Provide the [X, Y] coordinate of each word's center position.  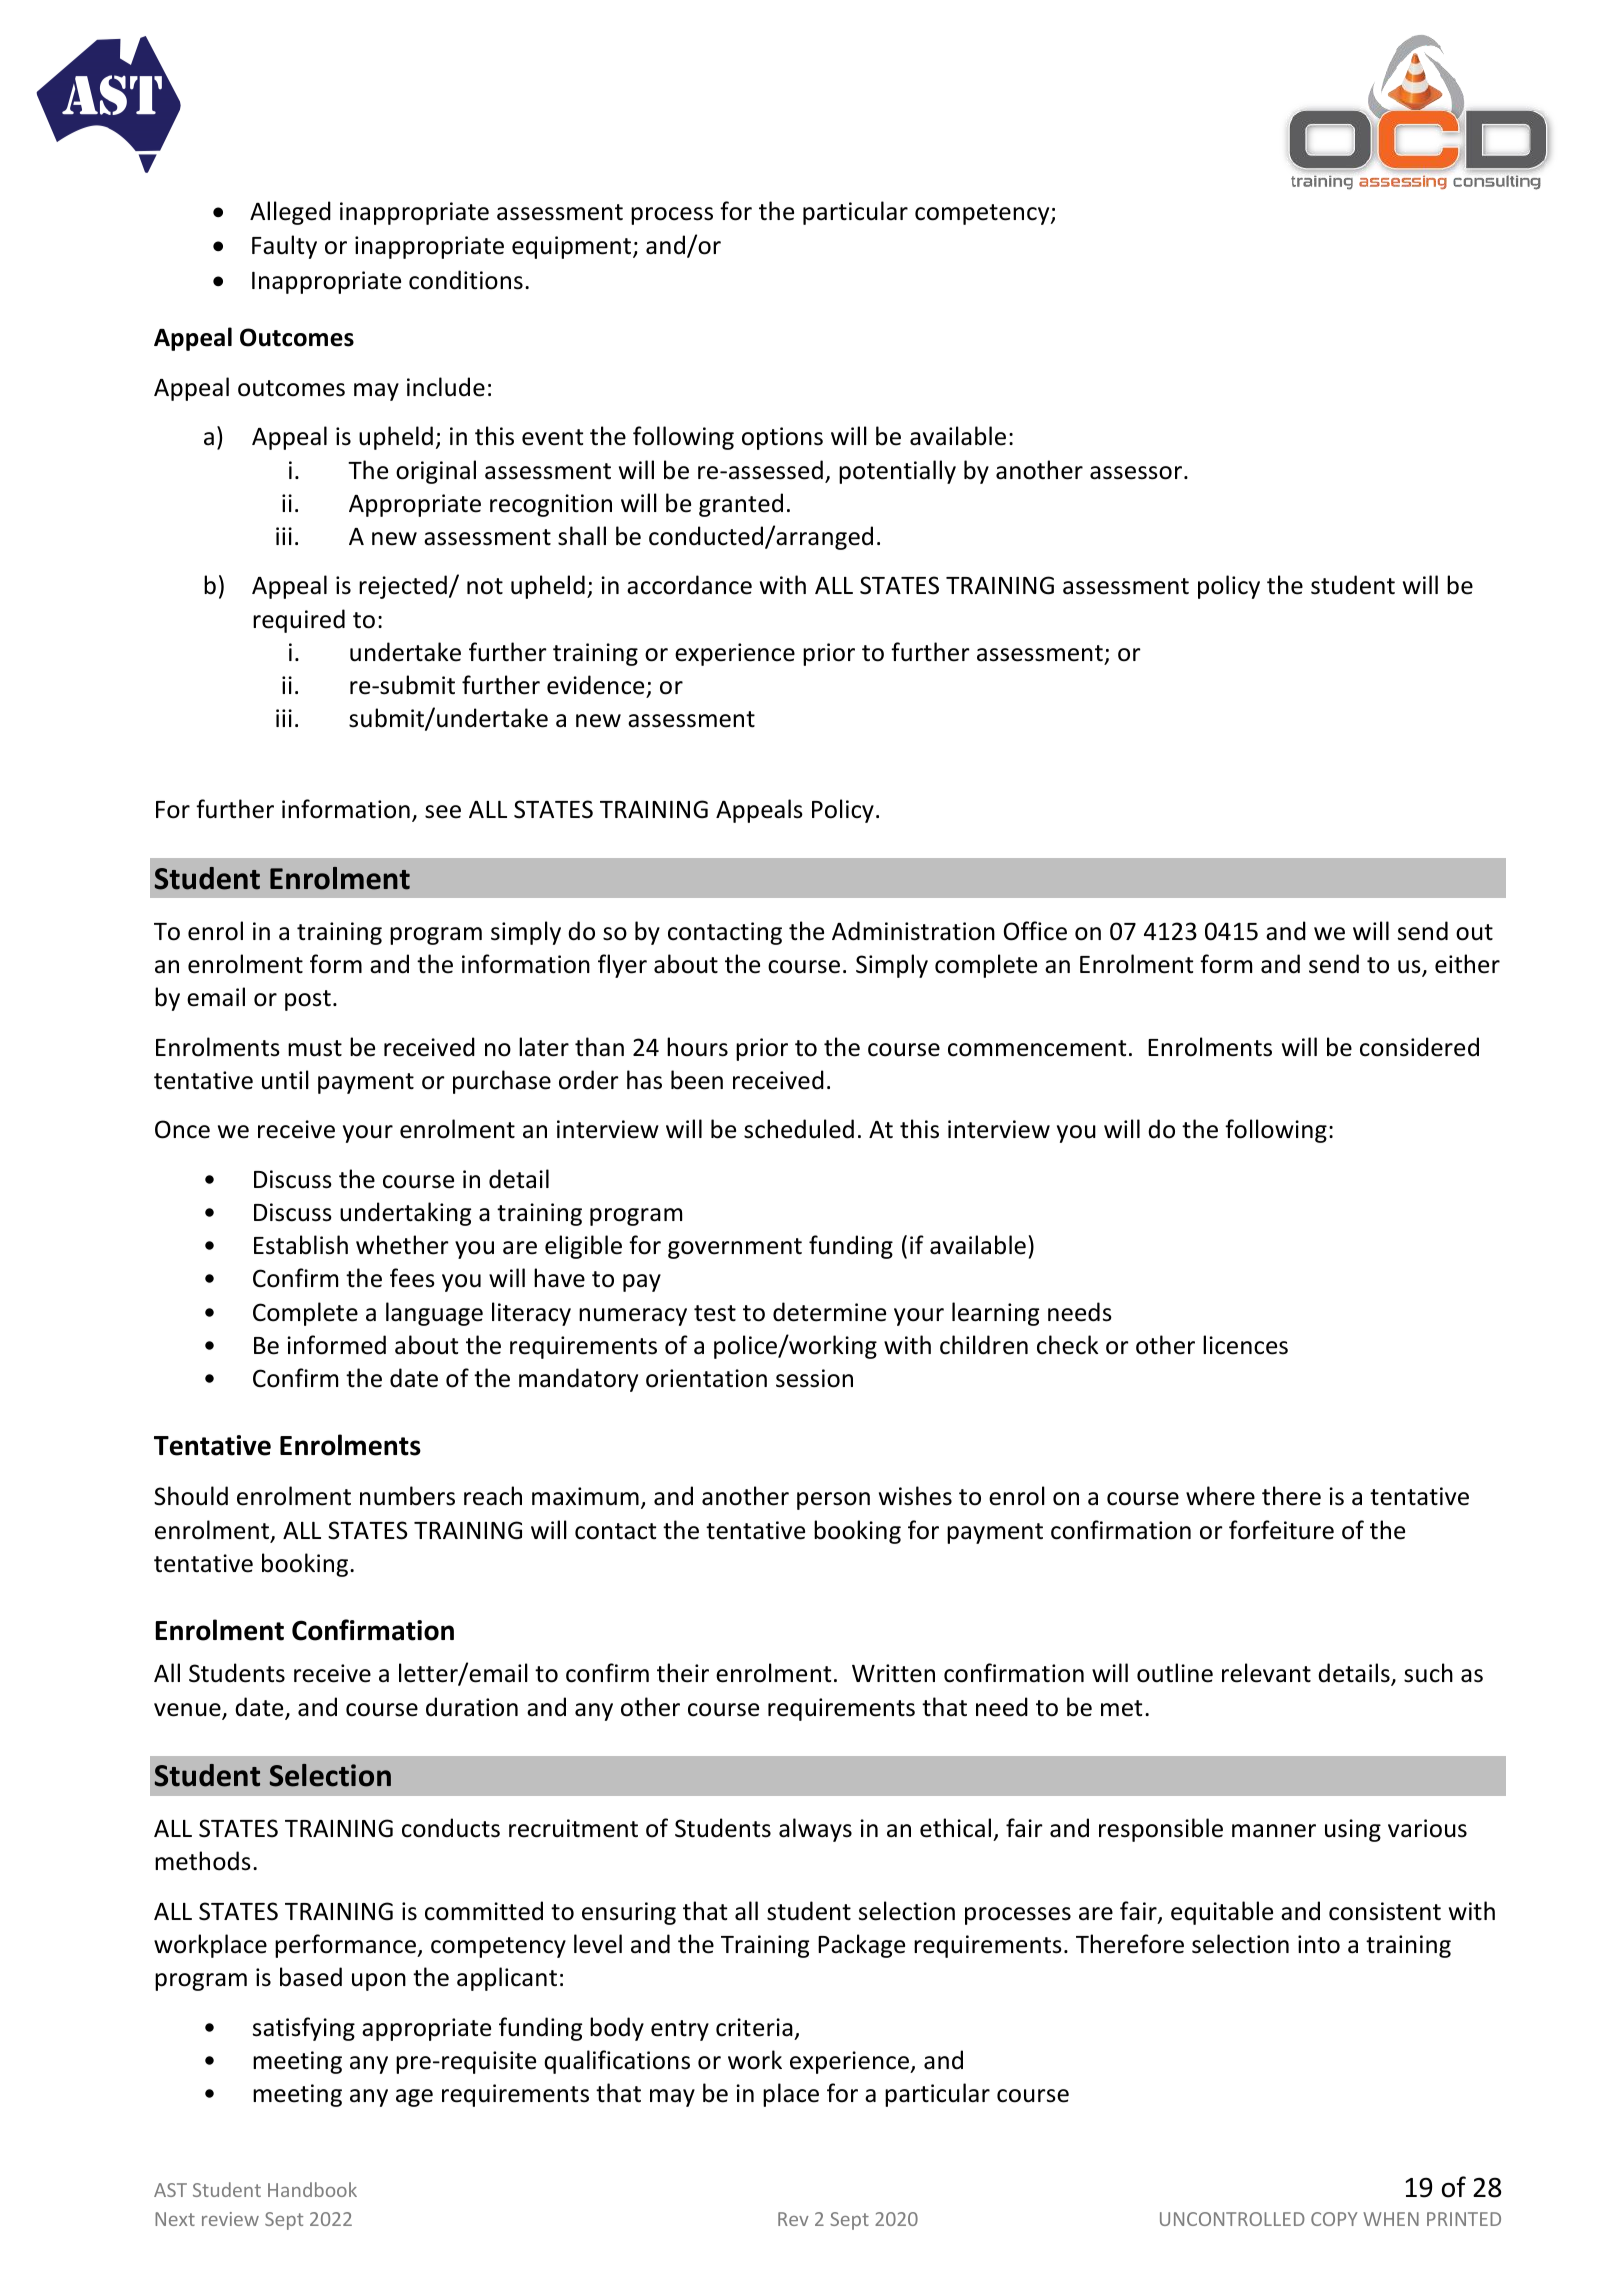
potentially [897, 472]
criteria [754, 2027]
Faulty [284, 247]
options [782, 438]
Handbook [312, 2189]
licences [1245, 1345]
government [735, 1248]
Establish [301, 1245]
